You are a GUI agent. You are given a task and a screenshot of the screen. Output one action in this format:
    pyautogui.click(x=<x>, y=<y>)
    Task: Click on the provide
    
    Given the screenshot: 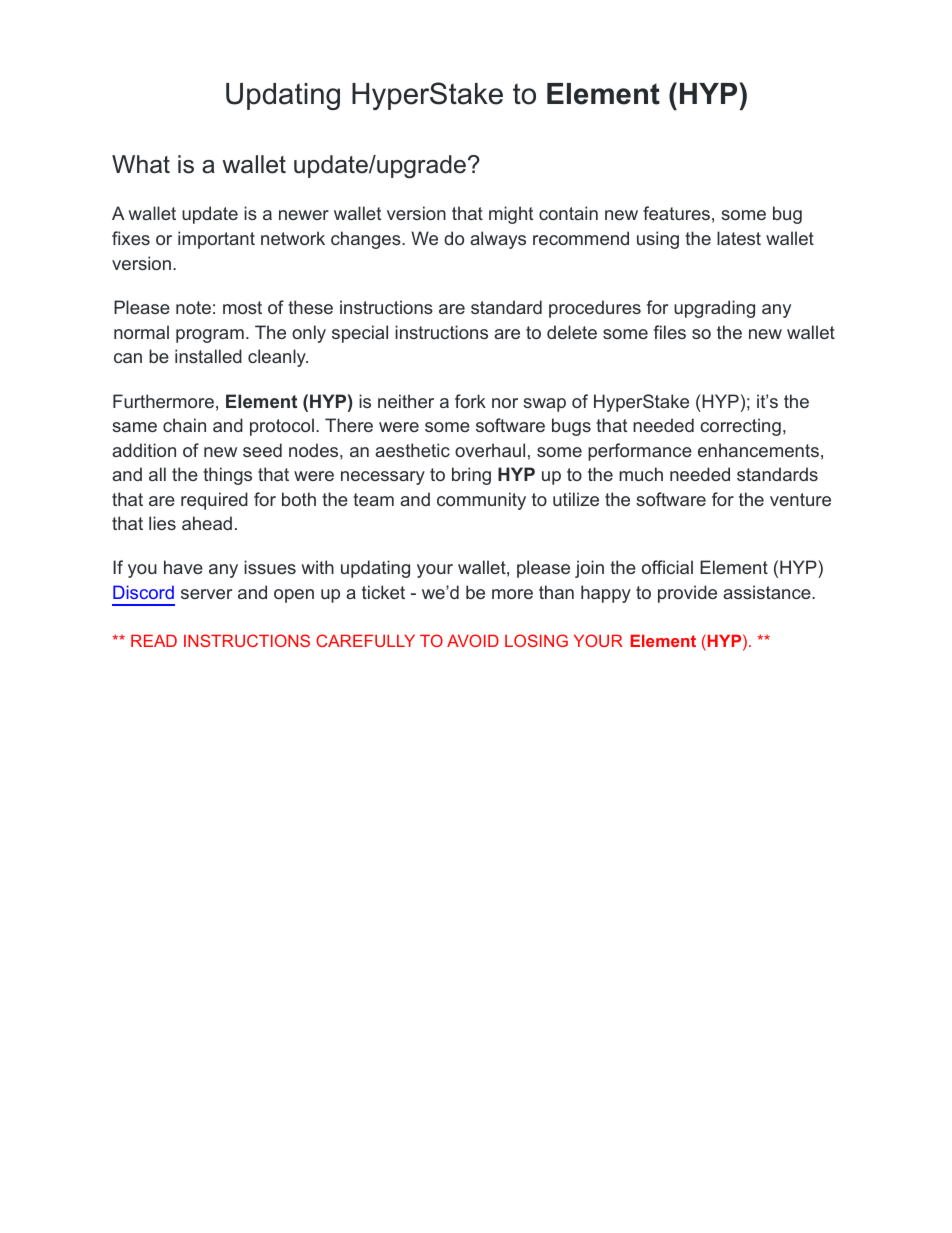 What is the action you would take?
    pyautogui.click(x=687, y=594)
